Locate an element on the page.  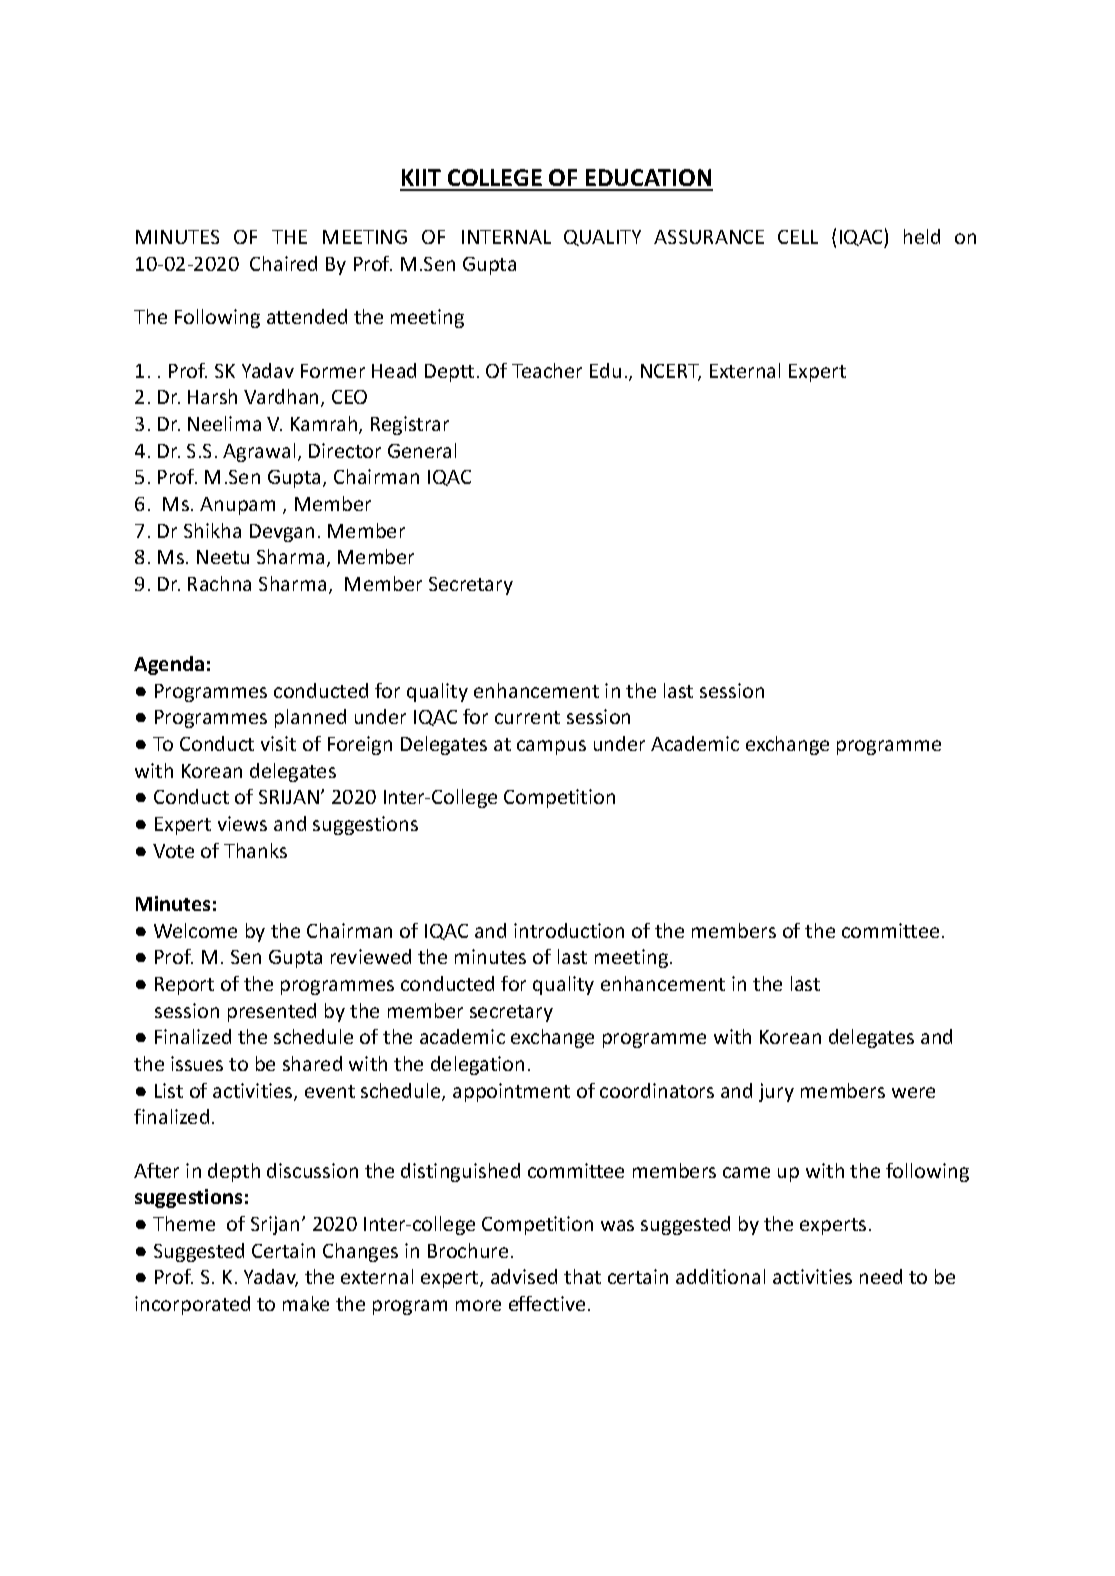
jury is located at coordinates (776, 1092).
